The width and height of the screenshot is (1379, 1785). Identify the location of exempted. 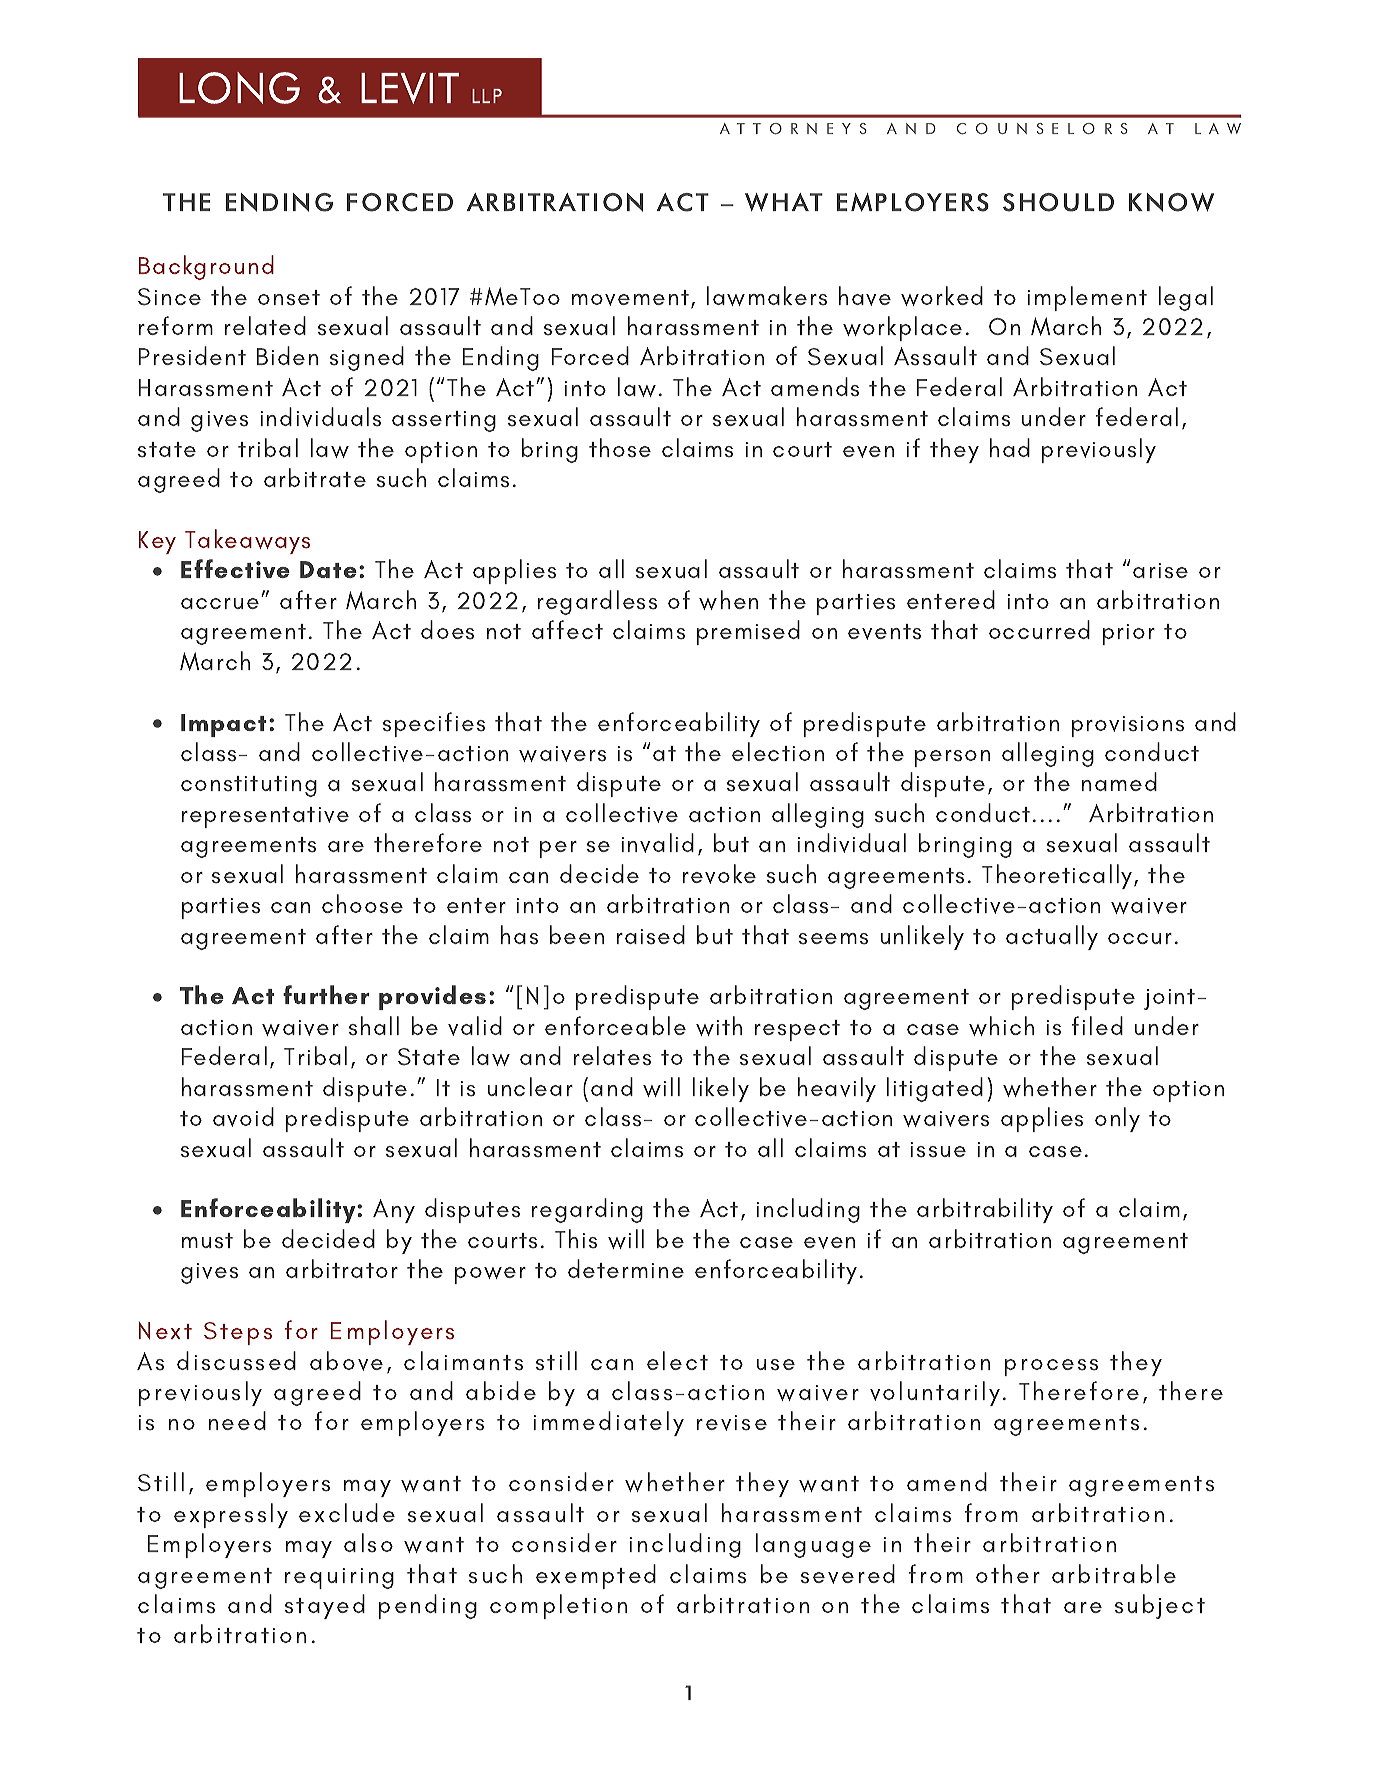
(596, 1576).
